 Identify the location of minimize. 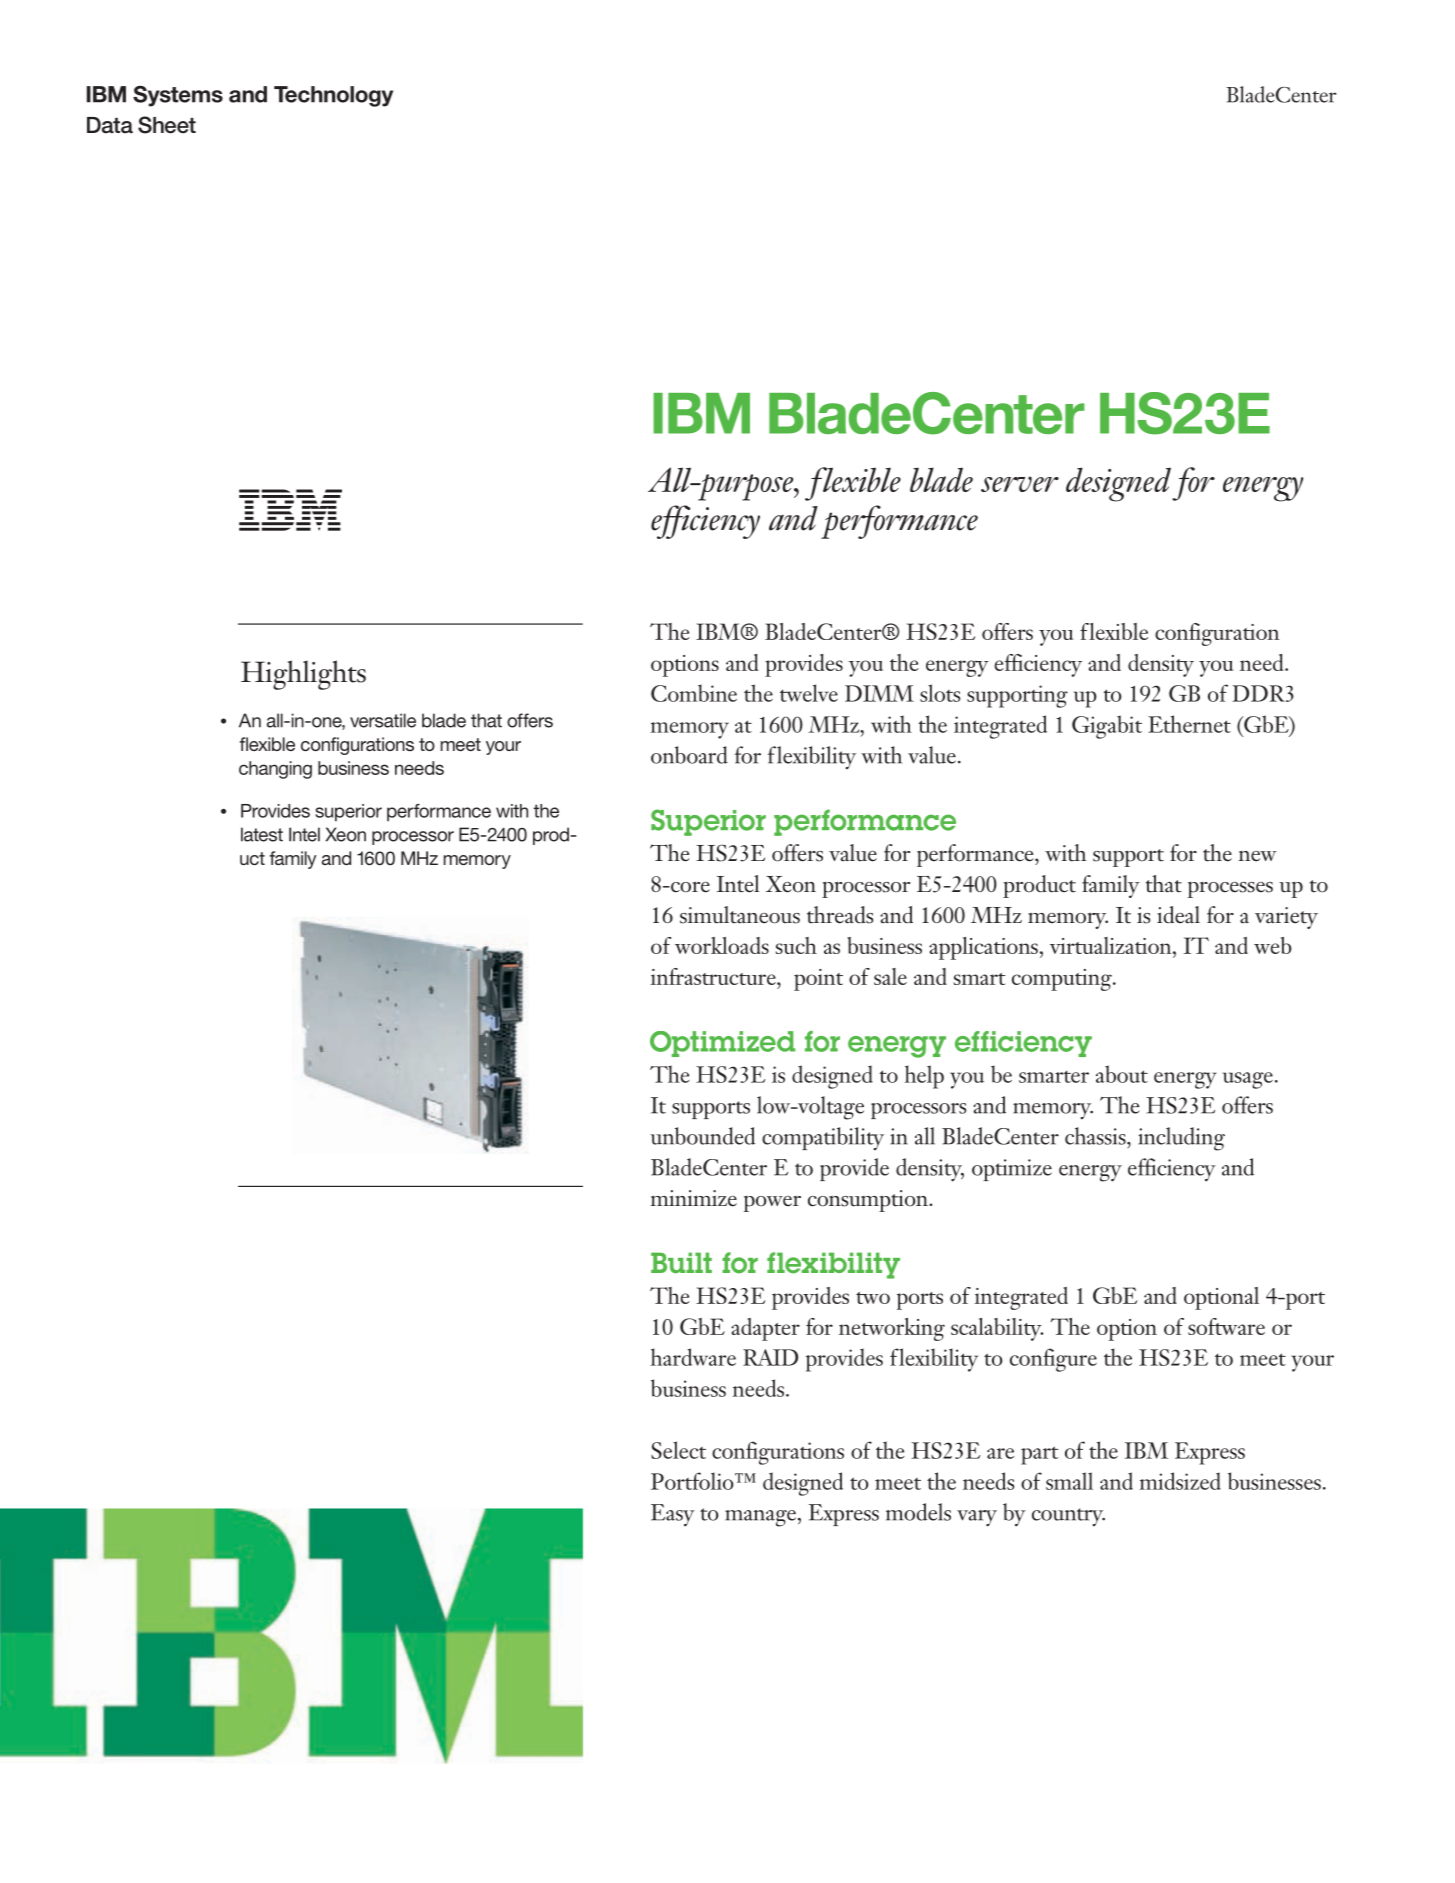
(694, 1198).
